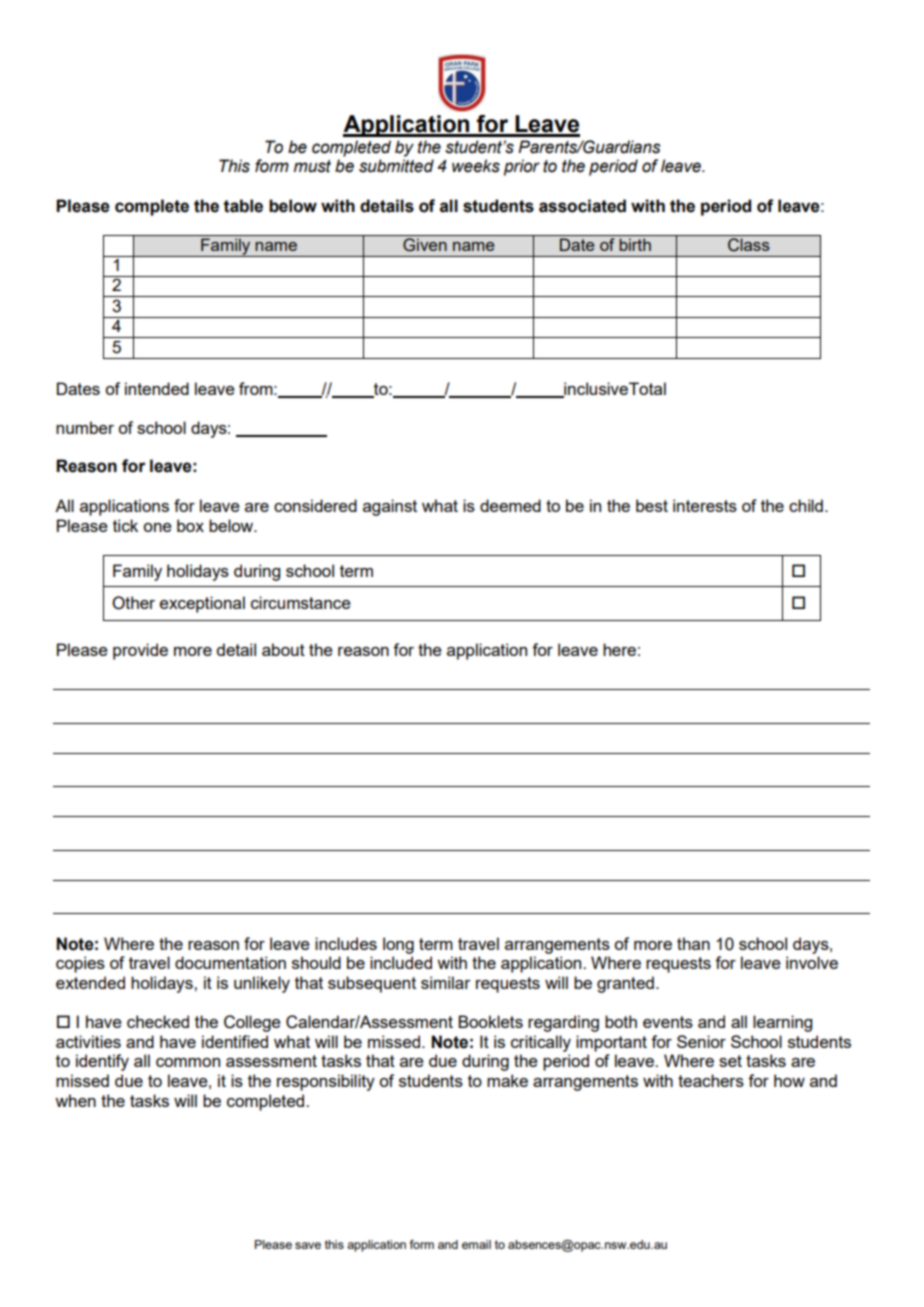 The image size is (924, 1307). Describe the element at coordinates (283, 649) in the image. I see `about` at that location.
